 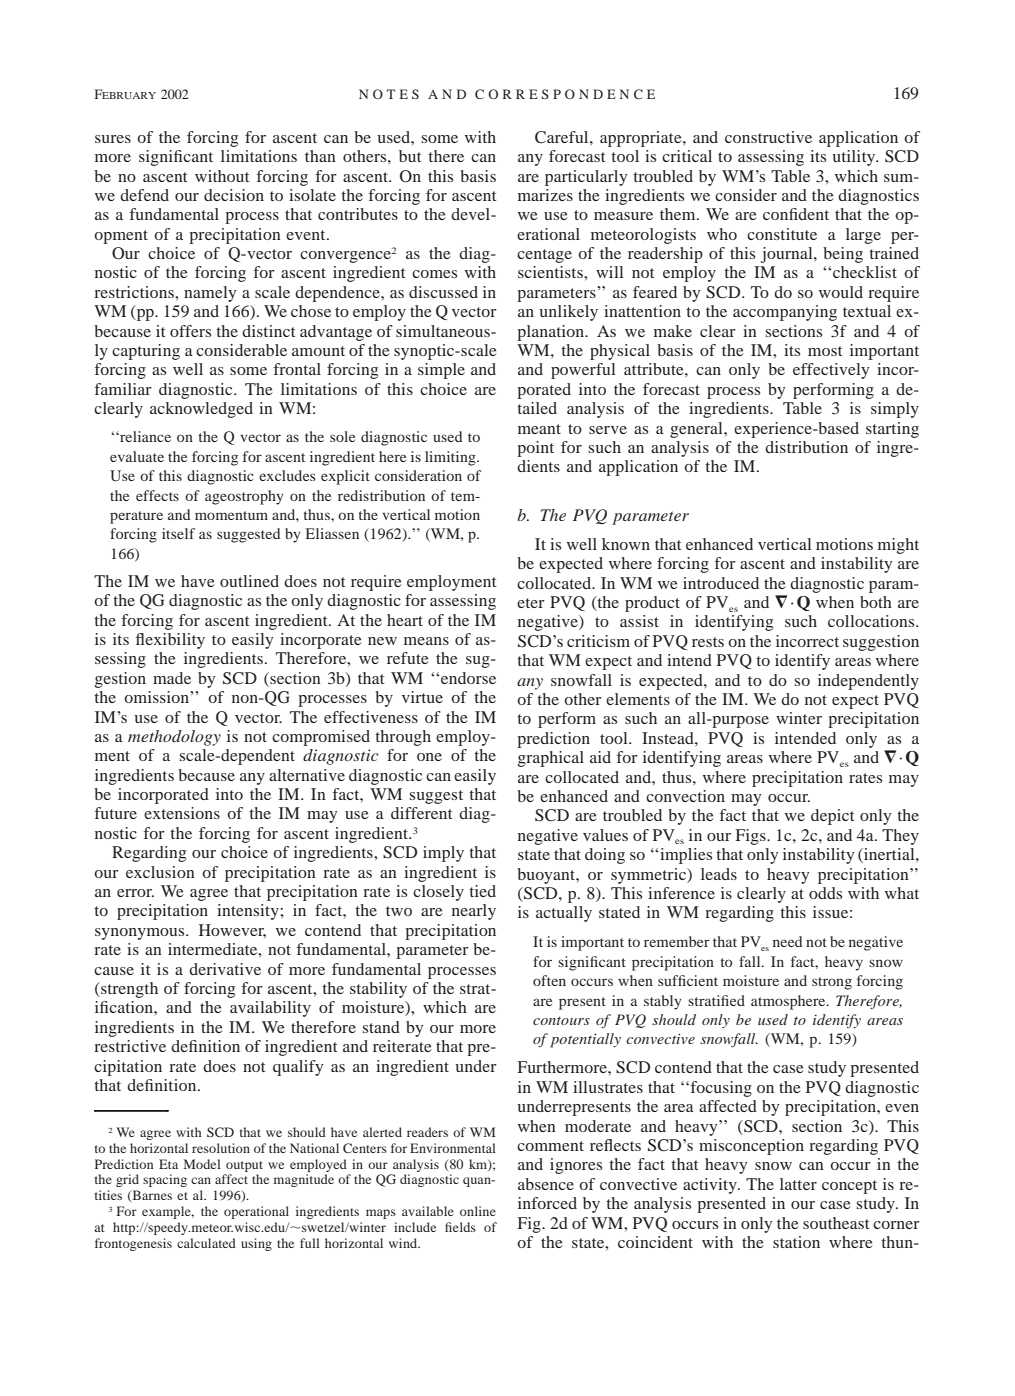 I want to click on flexibility, so click(x=170, y=641).
